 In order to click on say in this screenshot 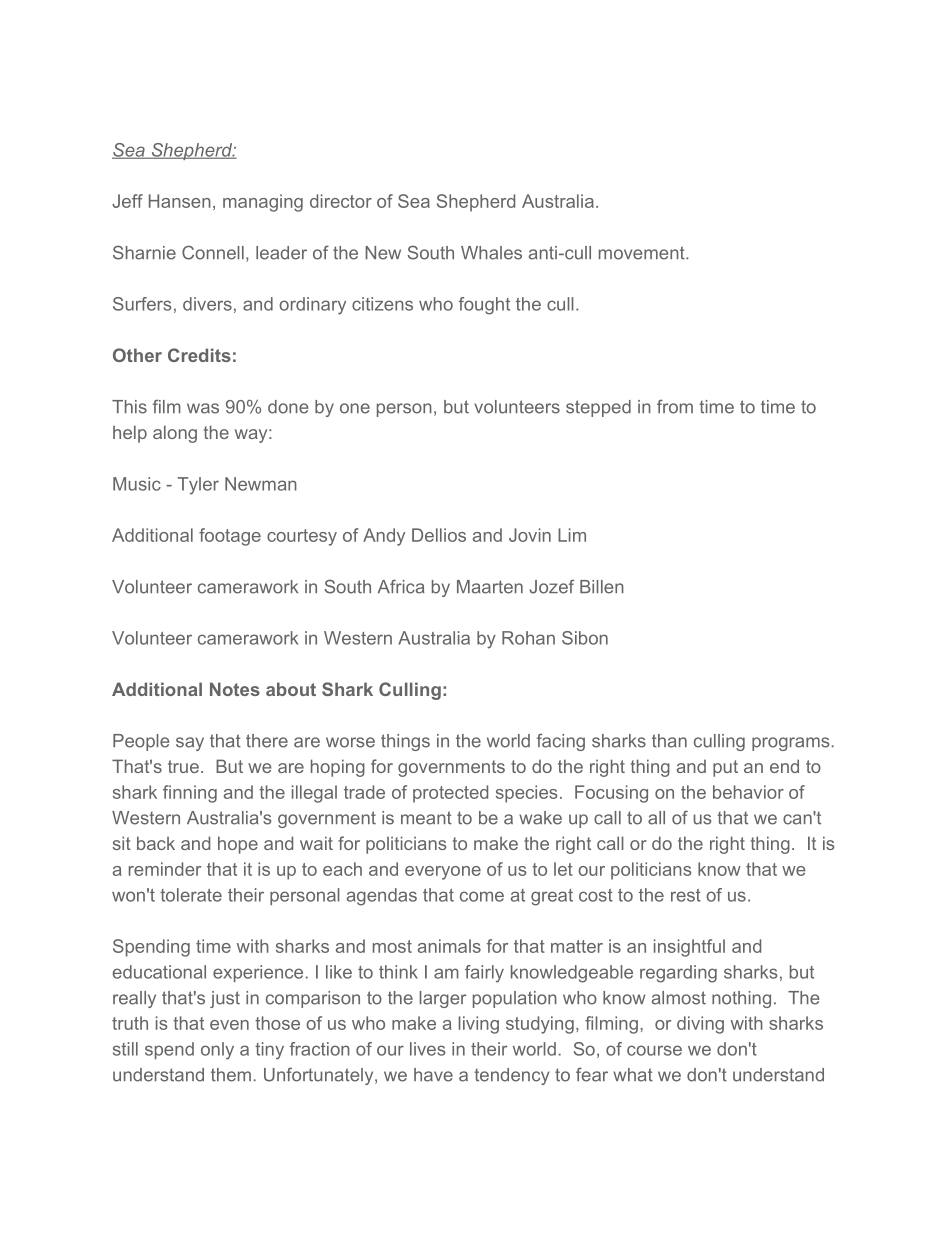, I will do `click(190, 744)`.
